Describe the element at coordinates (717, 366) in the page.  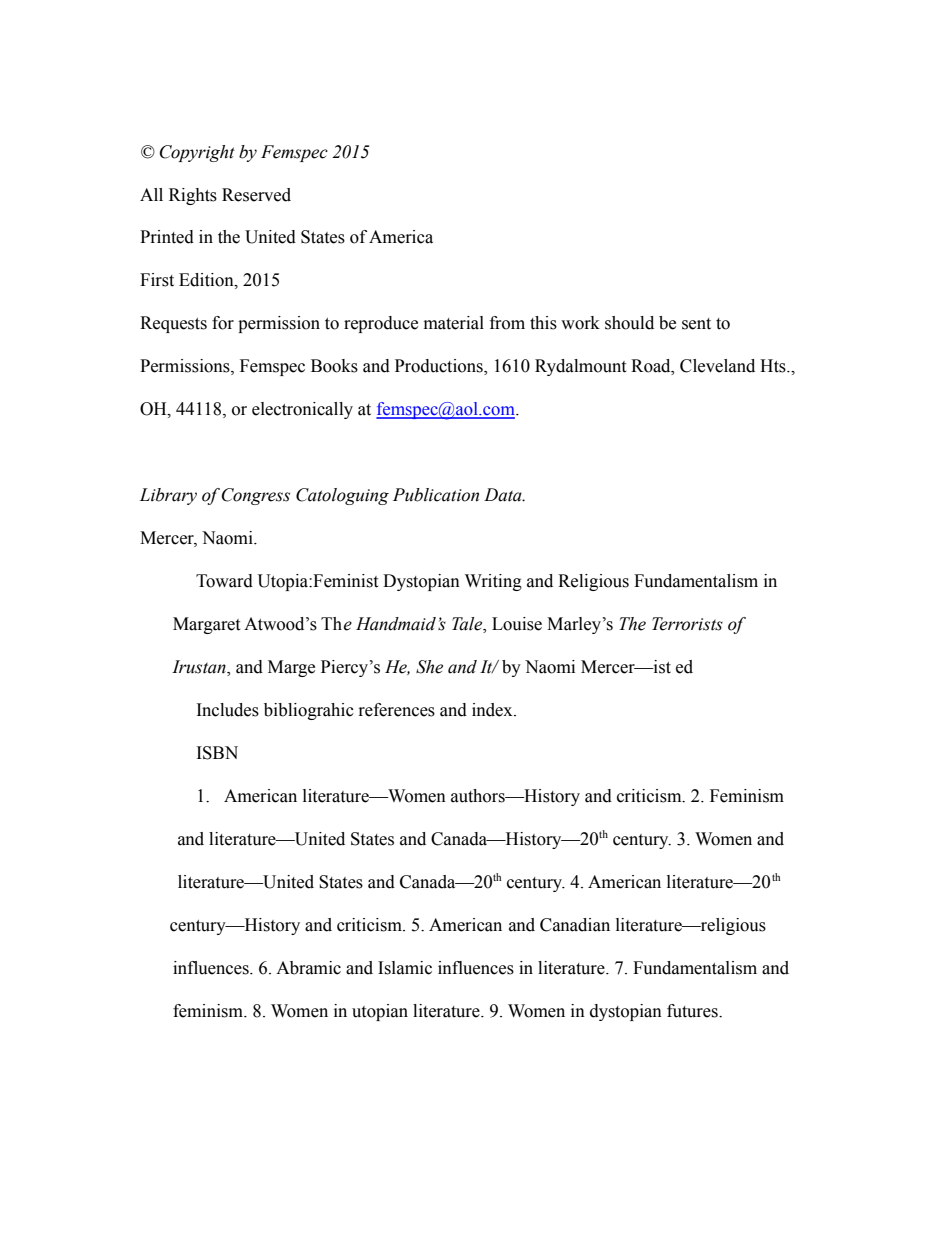
I see `Cleveland` at that location.
